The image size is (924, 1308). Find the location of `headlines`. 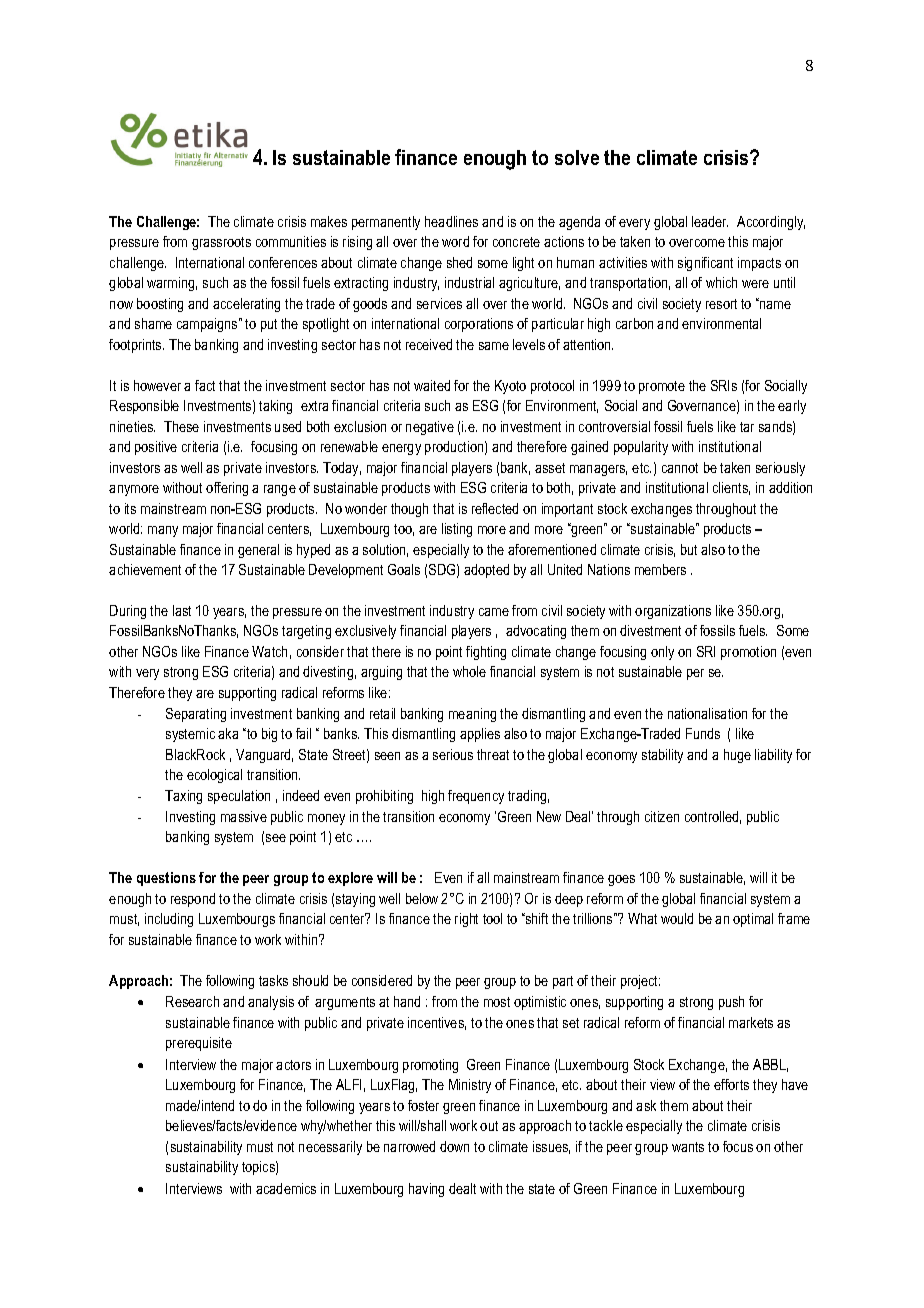

headlines is located at coordinates (451, 221).
